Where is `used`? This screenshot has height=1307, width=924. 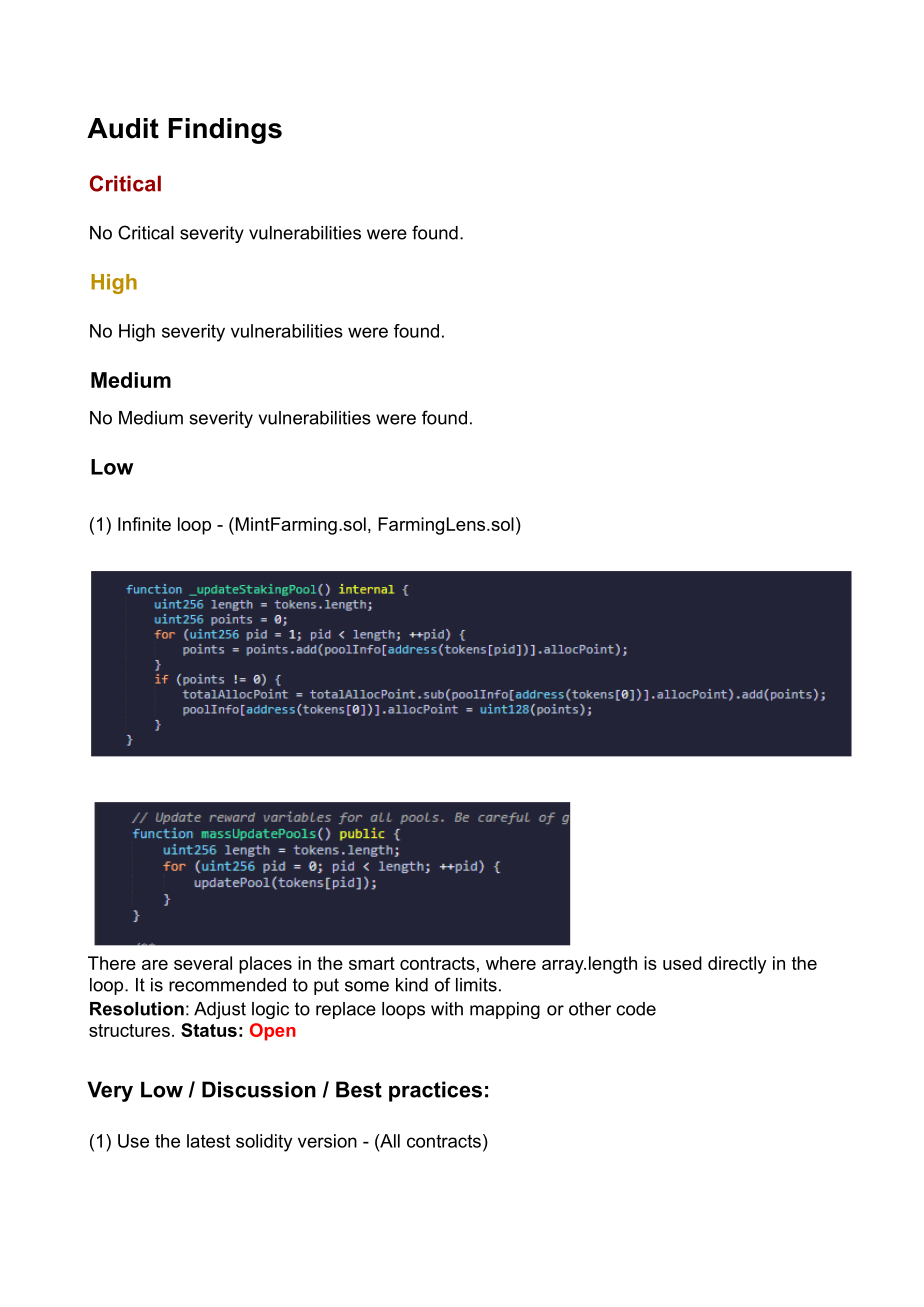 used is located at coordinates (682, 963).
